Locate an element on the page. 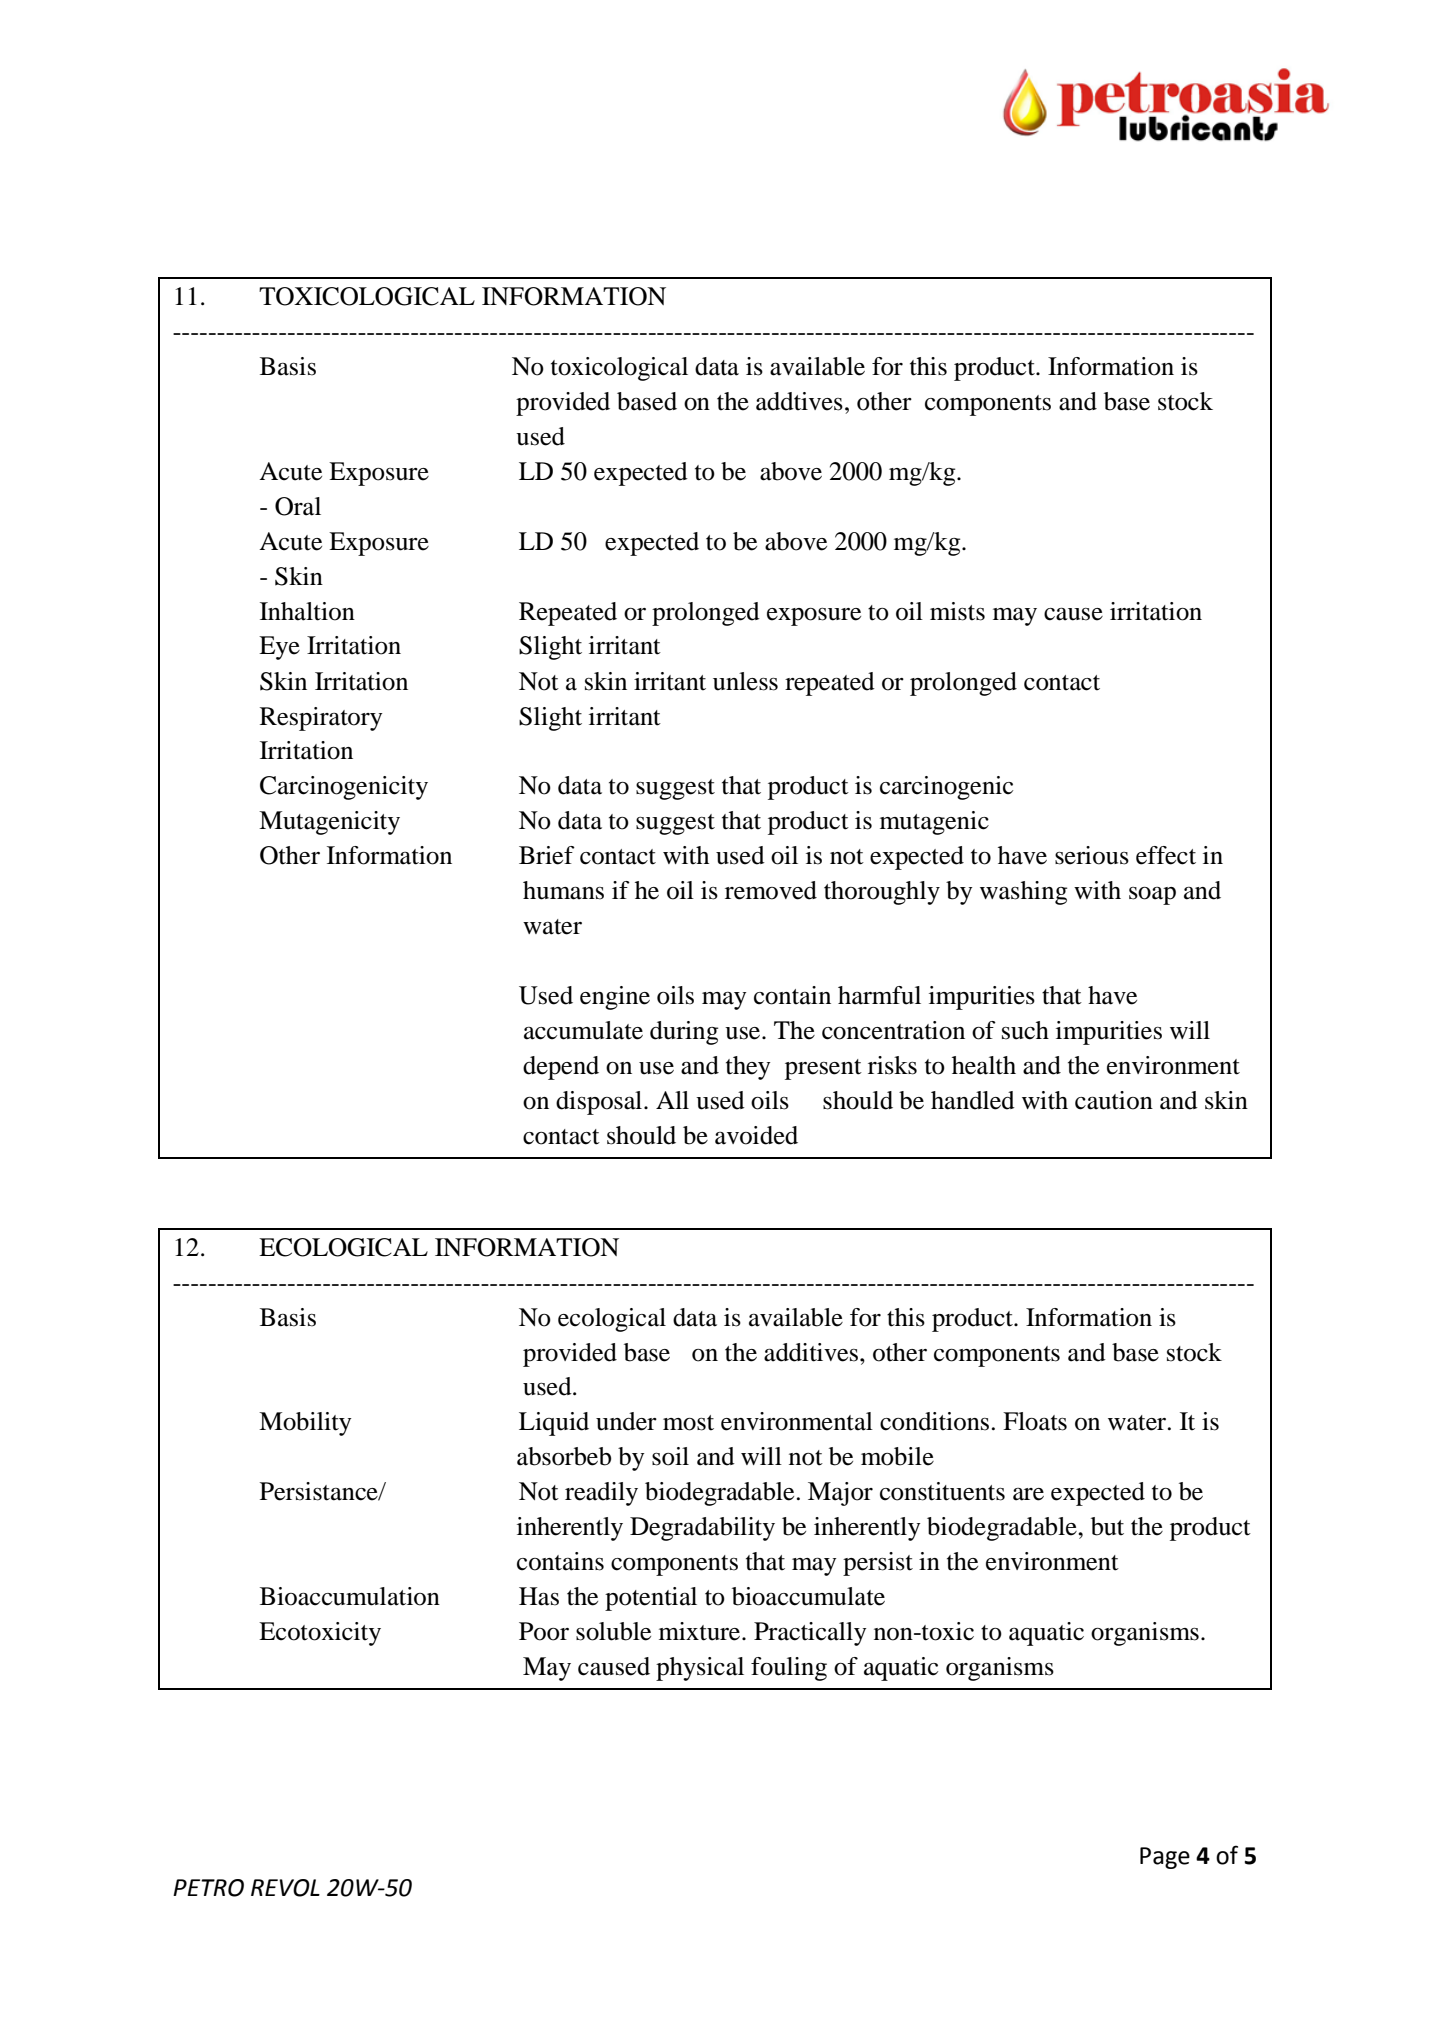 Image resolution: width=1430 pixels, height=2022 pixels. unless is located at coordinates (745, 681).
